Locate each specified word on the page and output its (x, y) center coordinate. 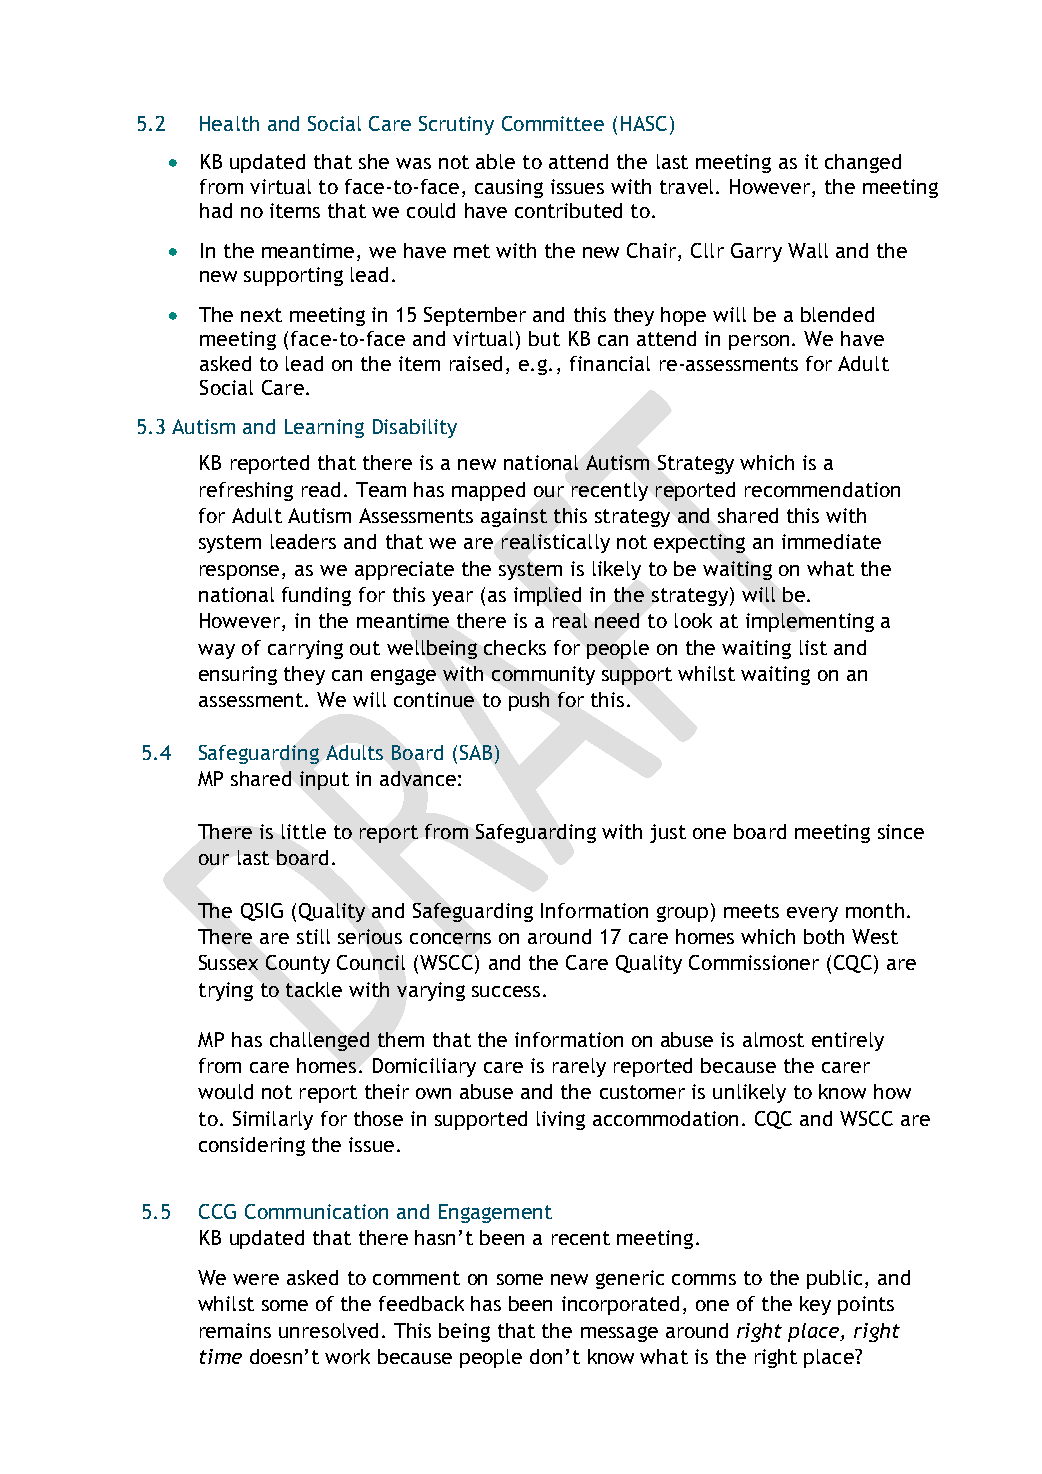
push (529, 701)
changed (863, 163)
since (901, 831)
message (619, 1334)
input (324, 780)
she (374, 161)
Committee (553, 123)
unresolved (328, 1330)
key (815, 1305)
